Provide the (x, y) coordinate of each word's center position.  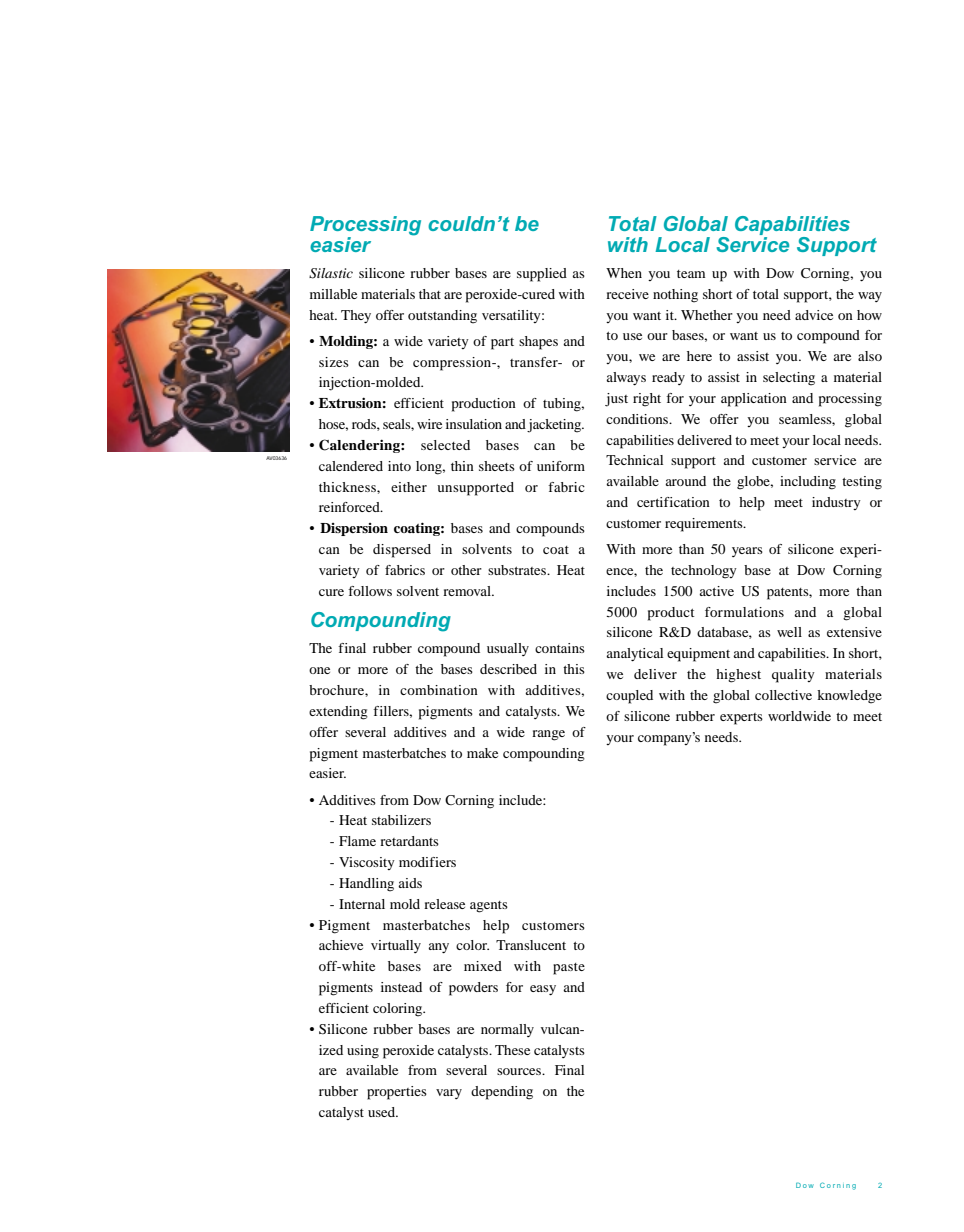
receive (627, 294)
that (430, 294)
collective (783, 695)
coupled (629, 697)
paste (569, 969)
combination (439, 690)
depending (502, 1093)
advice (814, 315)
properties (397, 1093)
